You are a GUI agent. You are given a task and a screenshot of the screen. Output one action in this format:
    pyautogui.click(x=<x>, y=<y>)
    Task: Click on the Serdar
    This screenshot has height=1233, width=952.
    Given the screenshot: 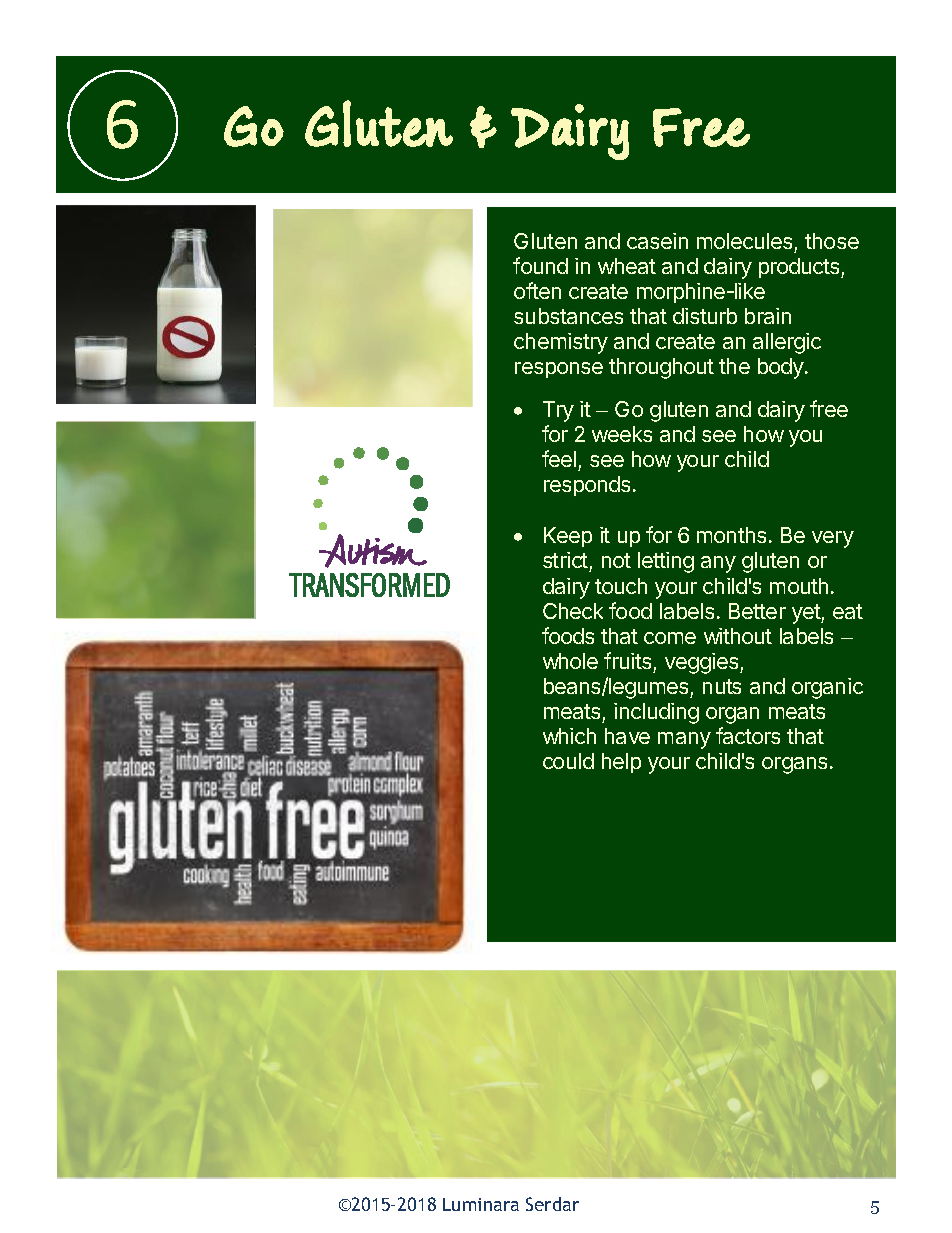 What is the action you would take?
    pyautogui.click(x=552, y=1204)
